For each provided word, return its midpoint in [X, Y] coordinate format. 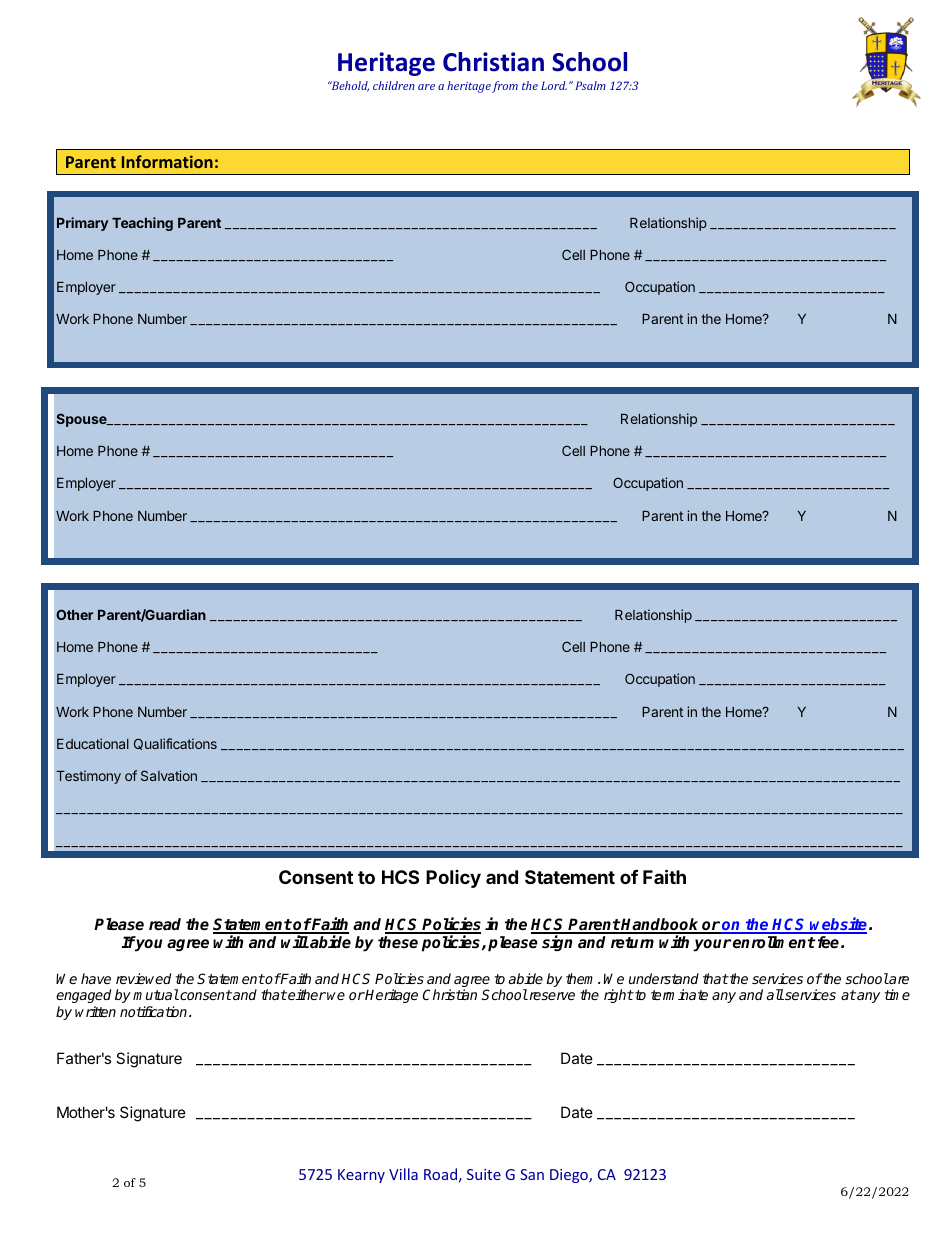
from [505, 87]
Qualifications [175, 744]
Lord [554, 85]
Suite [484, 1174]
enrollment [774, 942]
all [775, 994]
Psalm [590, 85]
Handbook [660, 925]
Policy [453, 879]
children [394, 85]
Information [167, 161]
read [165, 924]
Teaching [142, 224]
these [398, 942]
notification [155, 1011]
